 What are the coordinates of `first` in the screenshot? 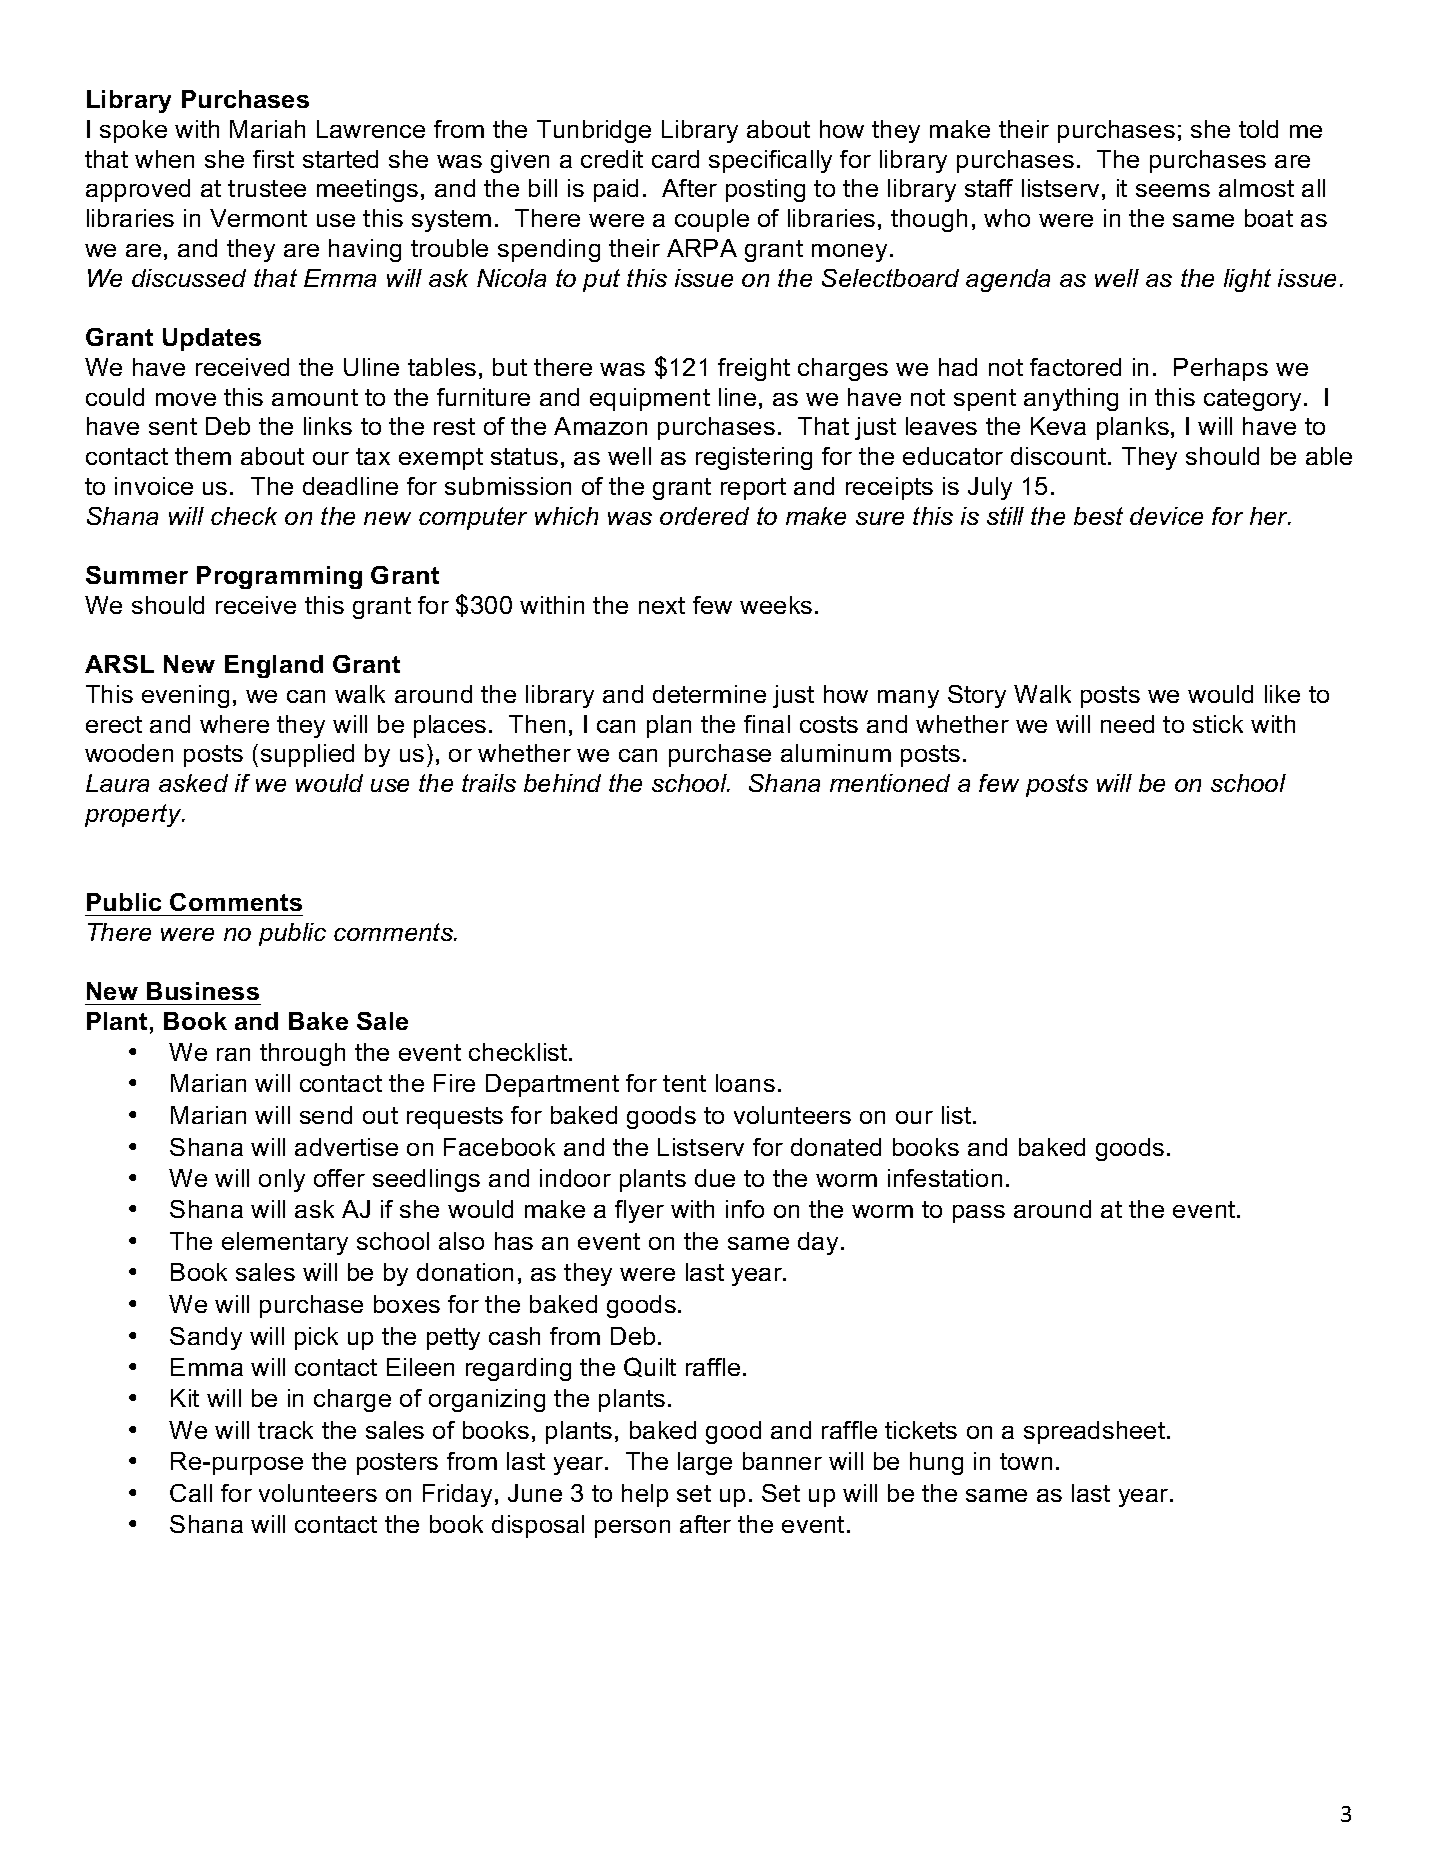 It's located at (273, 159).
